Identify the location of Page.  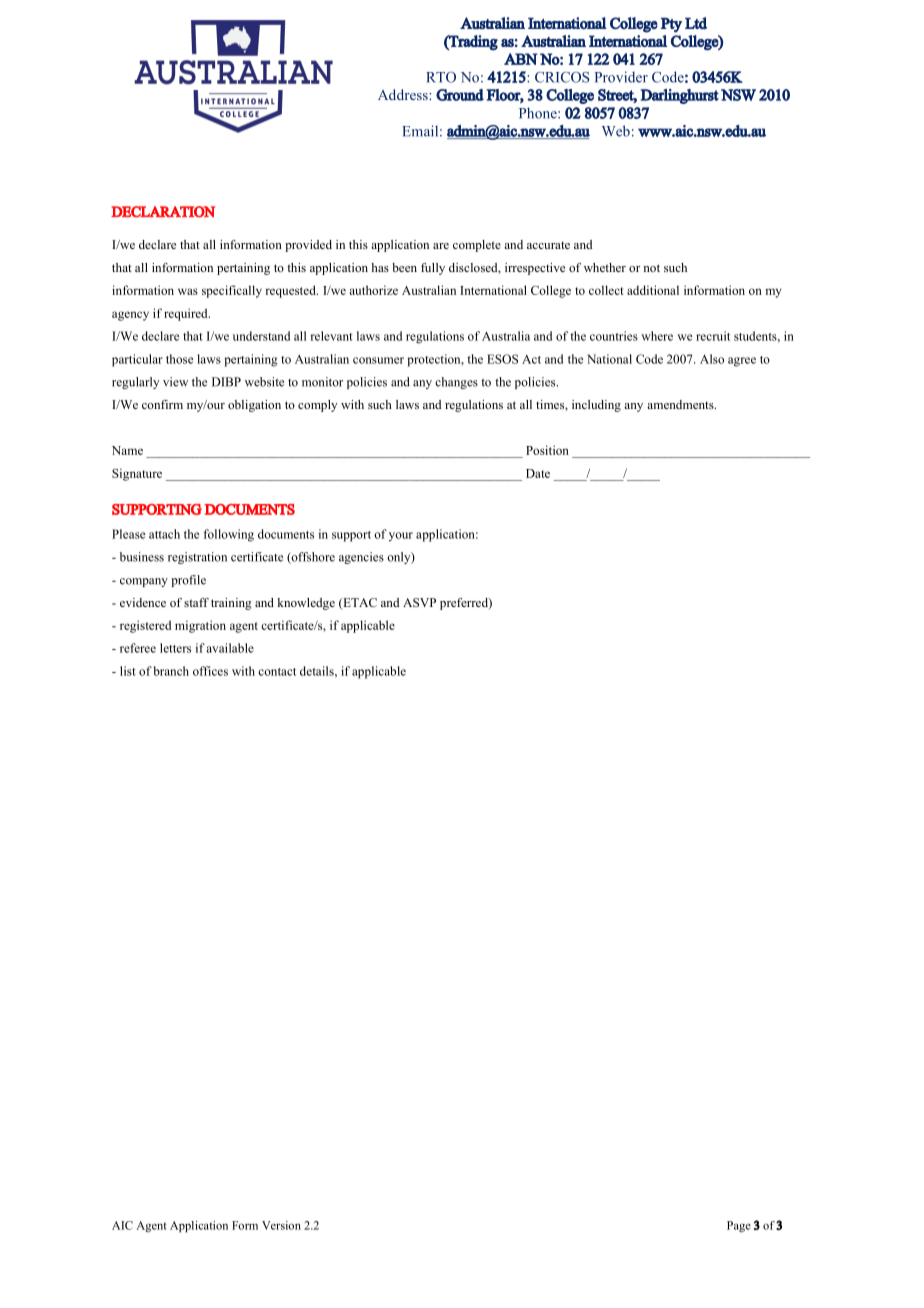
(739, 1226).
